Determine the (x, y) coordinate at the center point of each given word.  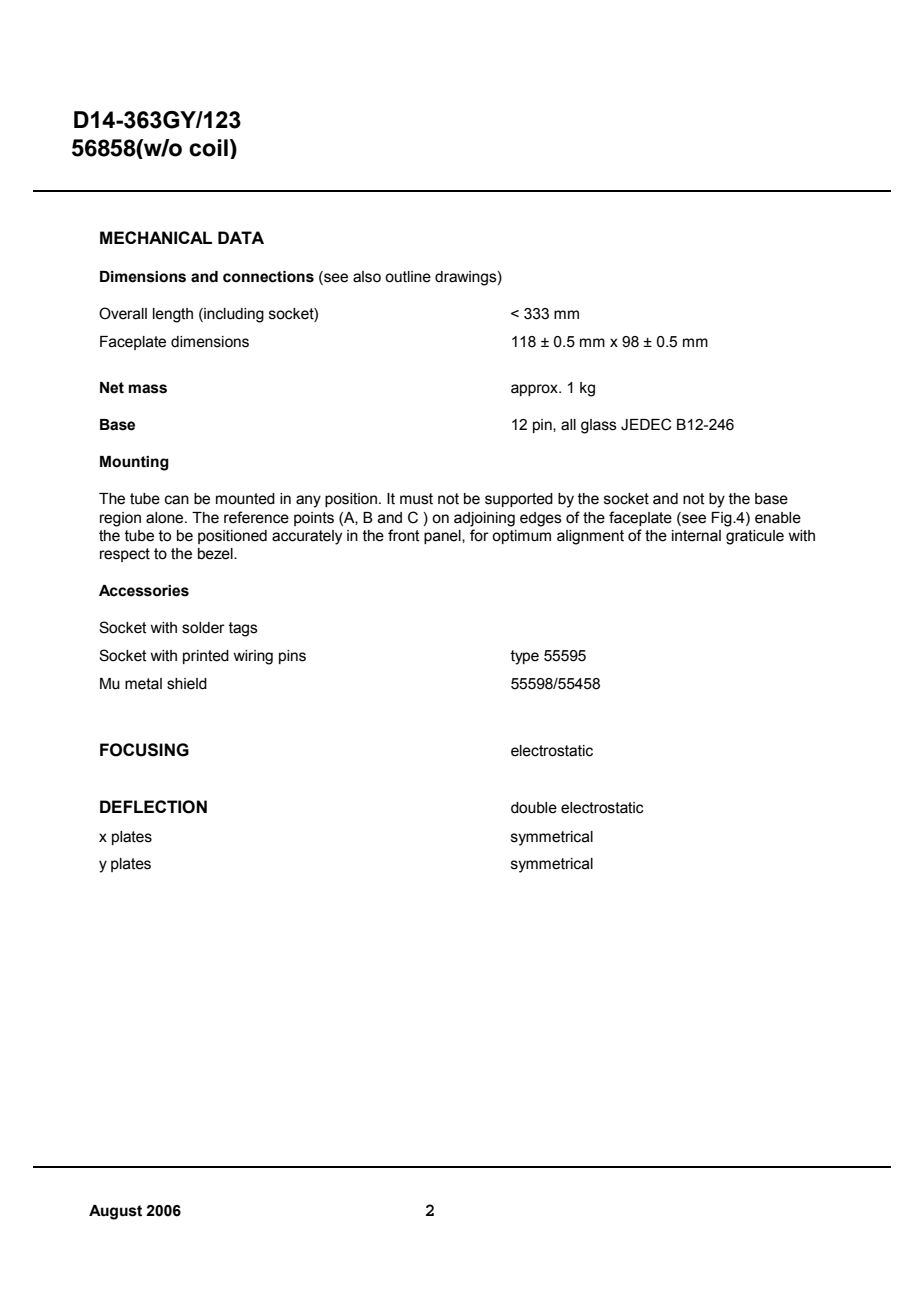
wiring (253, 657)
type (525, 657)
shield (187, 684)
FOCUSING (144, 750)
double (534, 808)
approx (535, 390)
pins (292, 657)
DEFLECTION (153, 807)
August (115, 1212)
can (177, 500)
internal (696, 536)
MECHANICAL (156, 237)
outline (408, 277)
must (416, 499)
